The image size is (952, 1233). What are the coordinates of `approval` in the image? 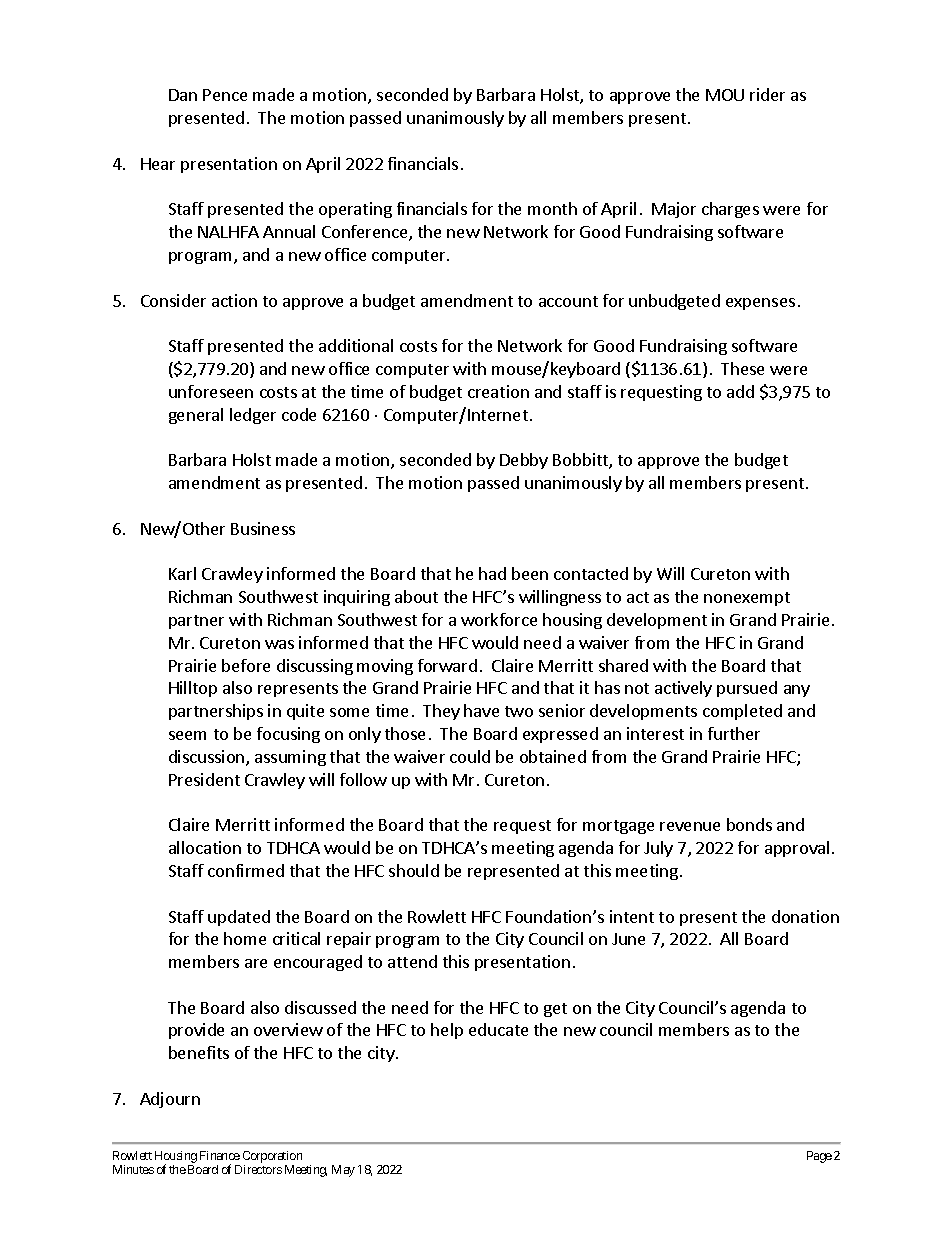 It's located at (797, 849).
